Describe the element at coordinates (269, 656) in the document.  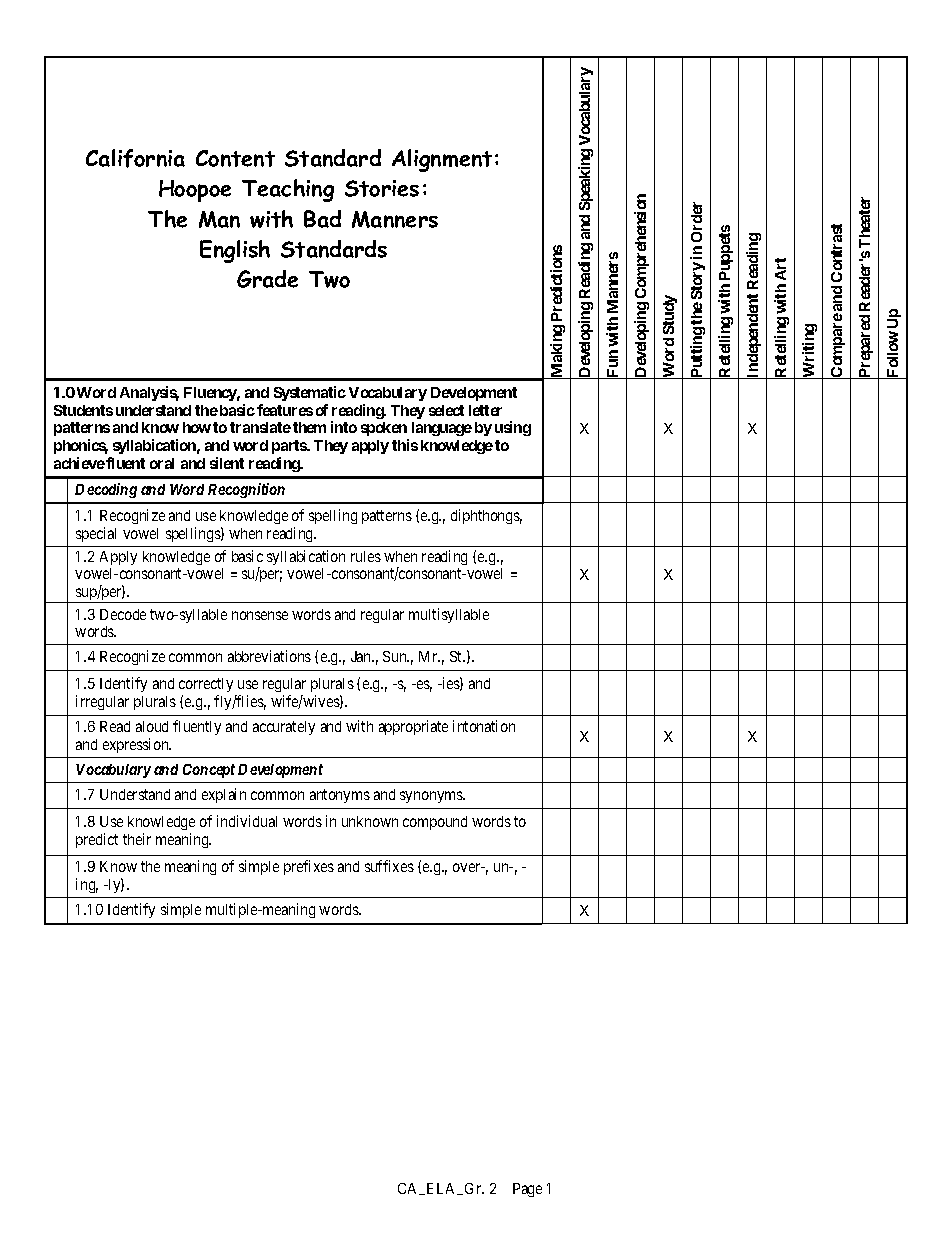
I see `abbreviations` at that location.
